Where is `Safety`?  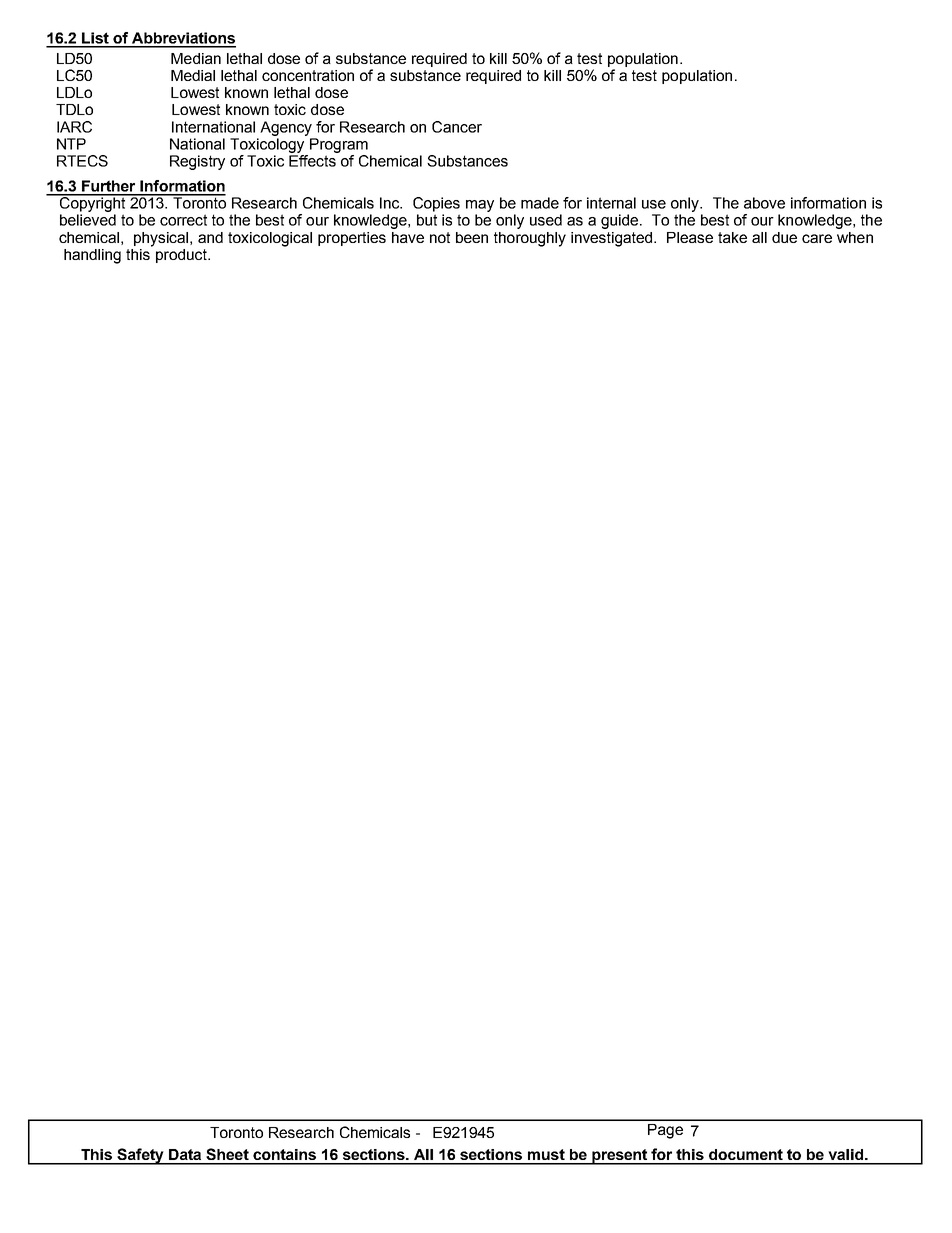
Safety is located at coordinates (140, 1156).
